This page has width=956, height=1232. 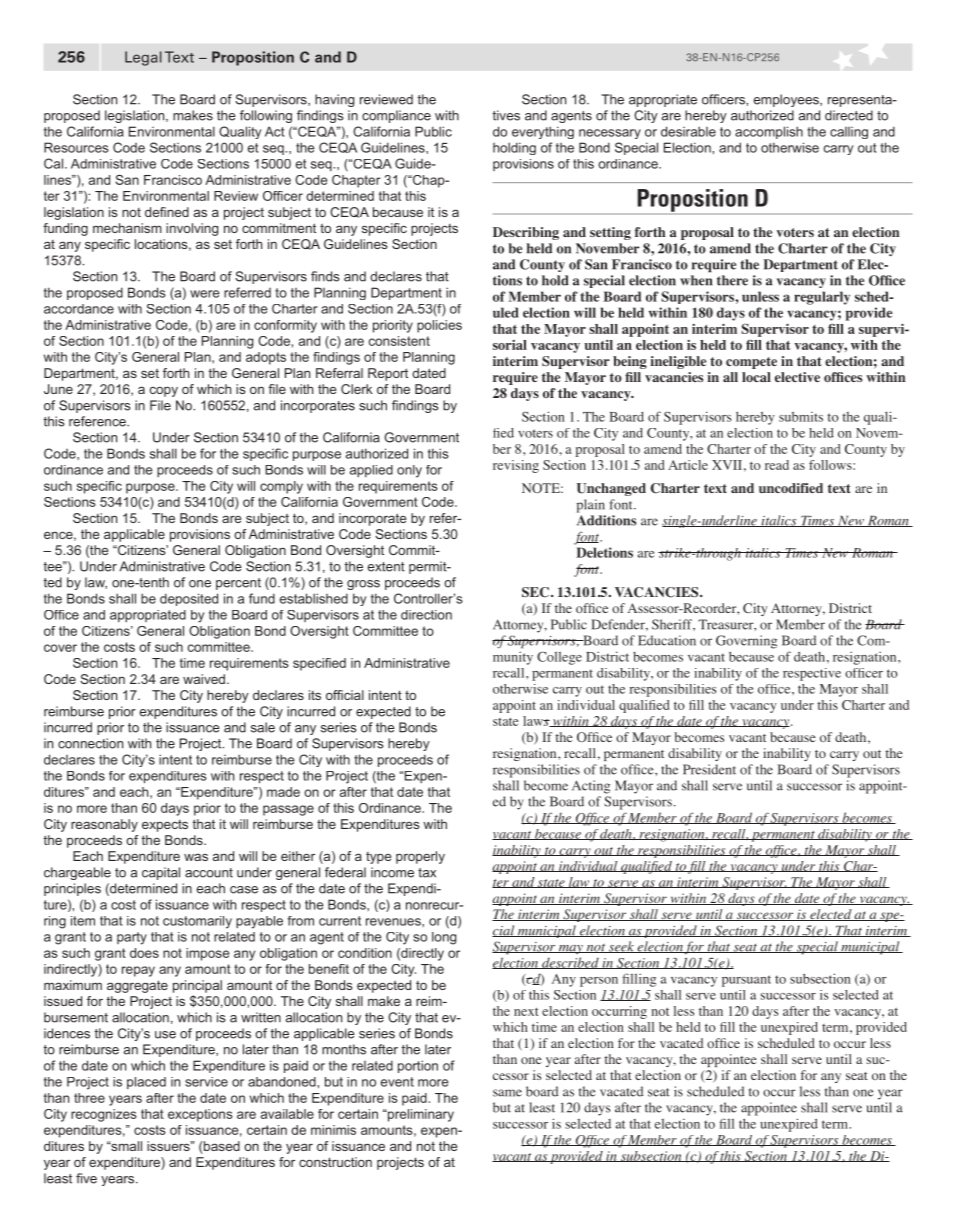 I want to click on Governing, so click(x=746, y=642).
